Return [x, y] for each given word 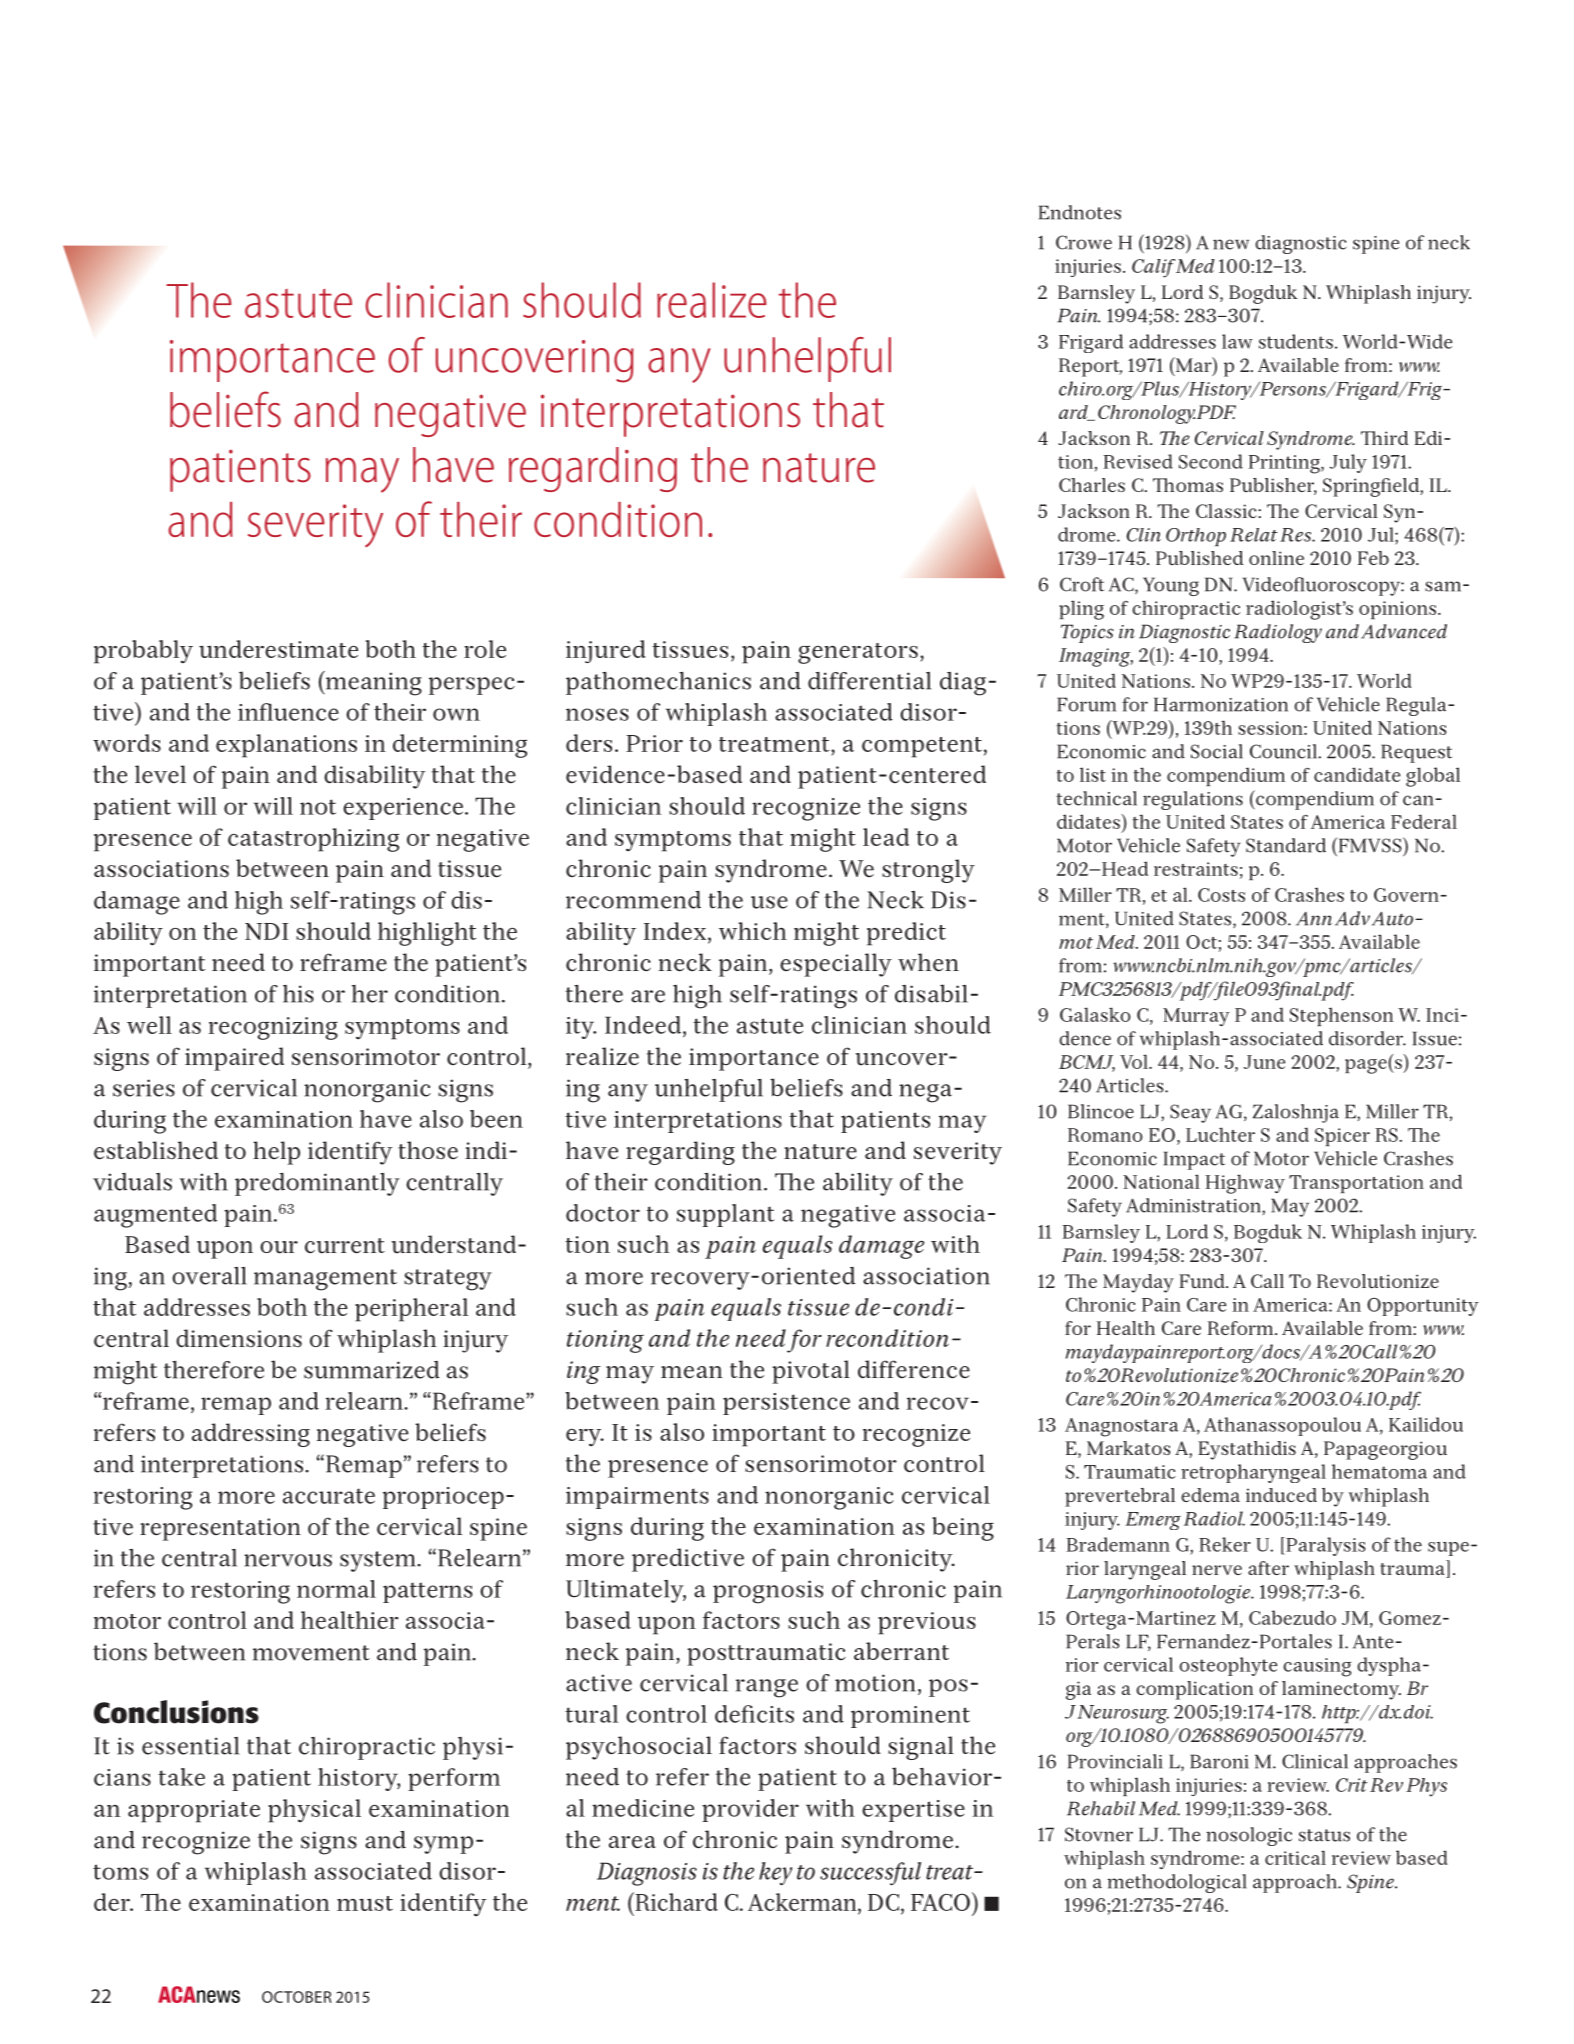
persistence [786, 1404]
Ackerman [803, 1903]
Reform [1242, 1328]
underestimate [278, 649]
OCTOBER [297, 1997]
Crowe [1084, 242]
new [1231, 244]
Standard [1286, 845]
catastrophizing [313, 840]
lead [886, 837]
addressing [251, 1435]
